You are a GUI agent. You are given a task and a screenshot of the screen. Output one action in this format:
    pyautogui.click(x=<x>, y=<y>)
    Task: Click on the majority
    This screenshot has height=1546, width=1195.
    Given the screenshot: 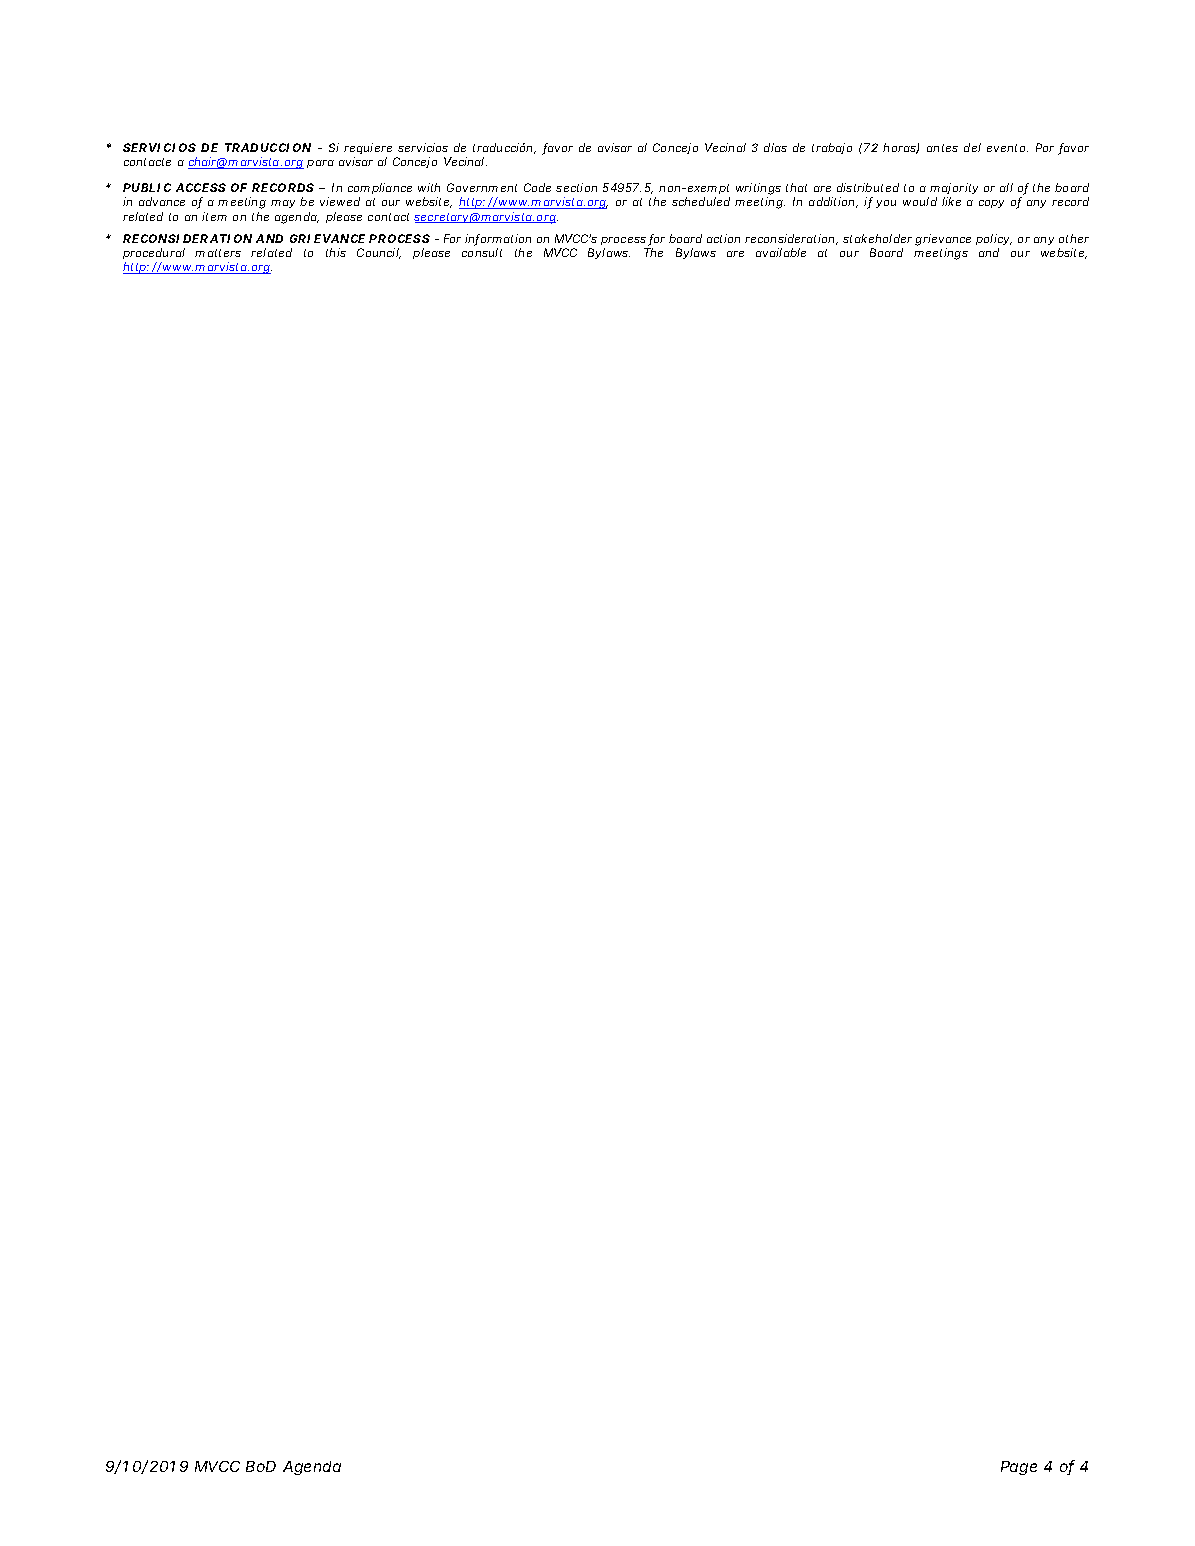 What is the action you would take?
    pyautogui.click(x=954, y=190)
